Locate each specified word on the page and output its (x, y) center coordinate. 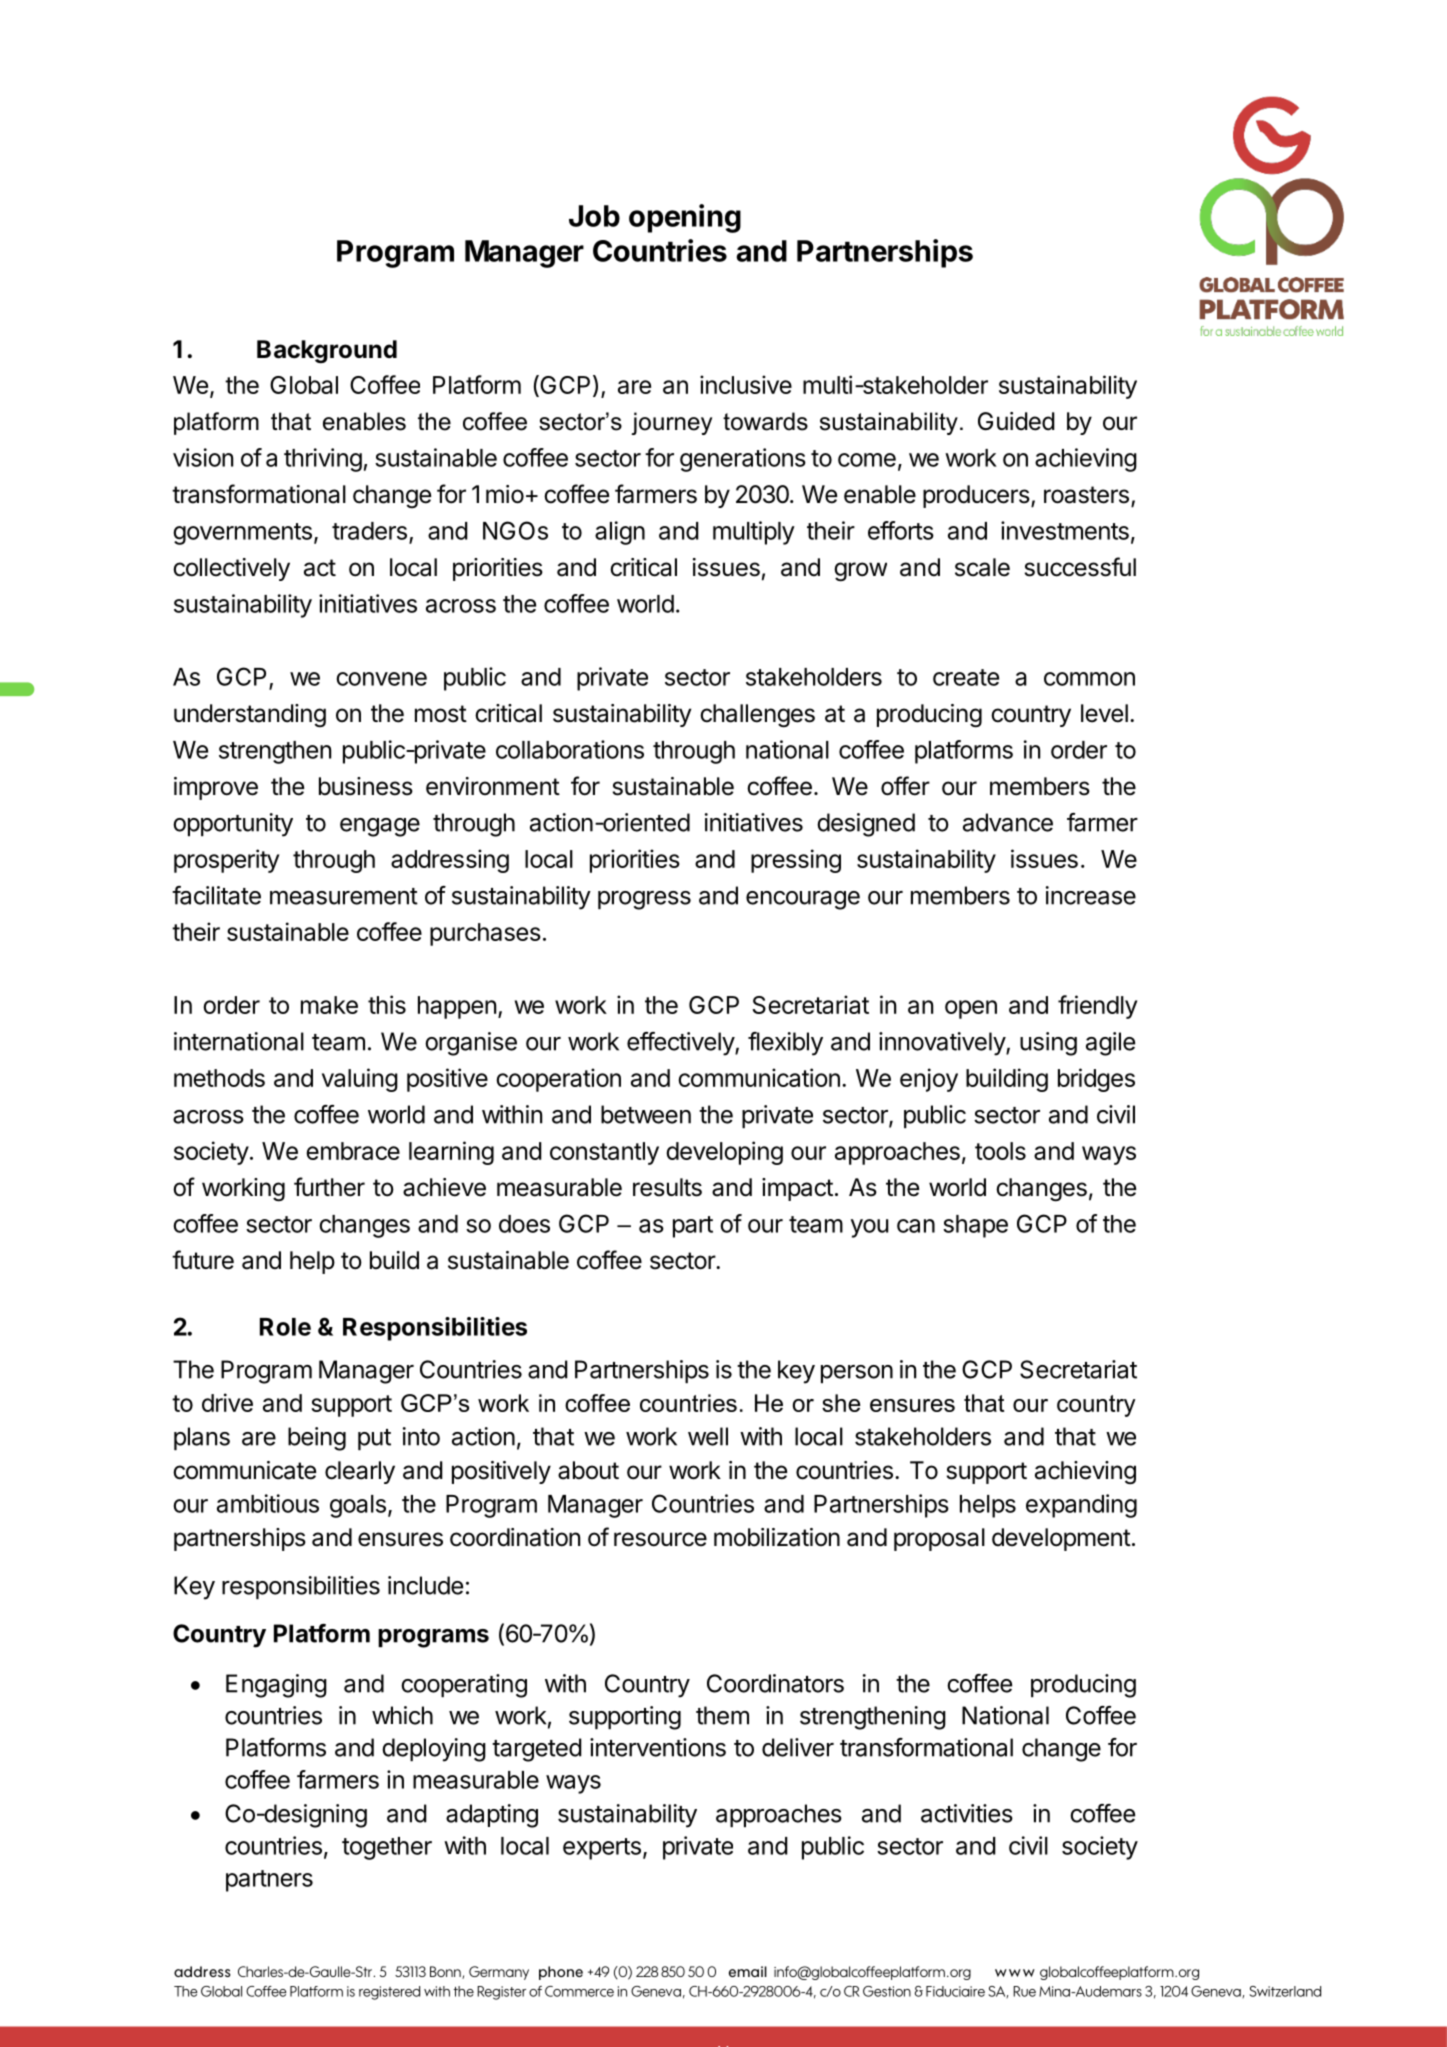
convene (381, 679)
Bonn (446, 1972)
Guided (1016, 421)
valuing (360, 1080)
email (748, 1971)
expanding (1081, 1506)
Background (327, 352)
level (1104, 713)
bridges (1096, 1080)
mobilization (777, 1537)
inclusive (746, 384)
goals (358, 1506)
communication (759, 1077)
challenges (757, 716)
